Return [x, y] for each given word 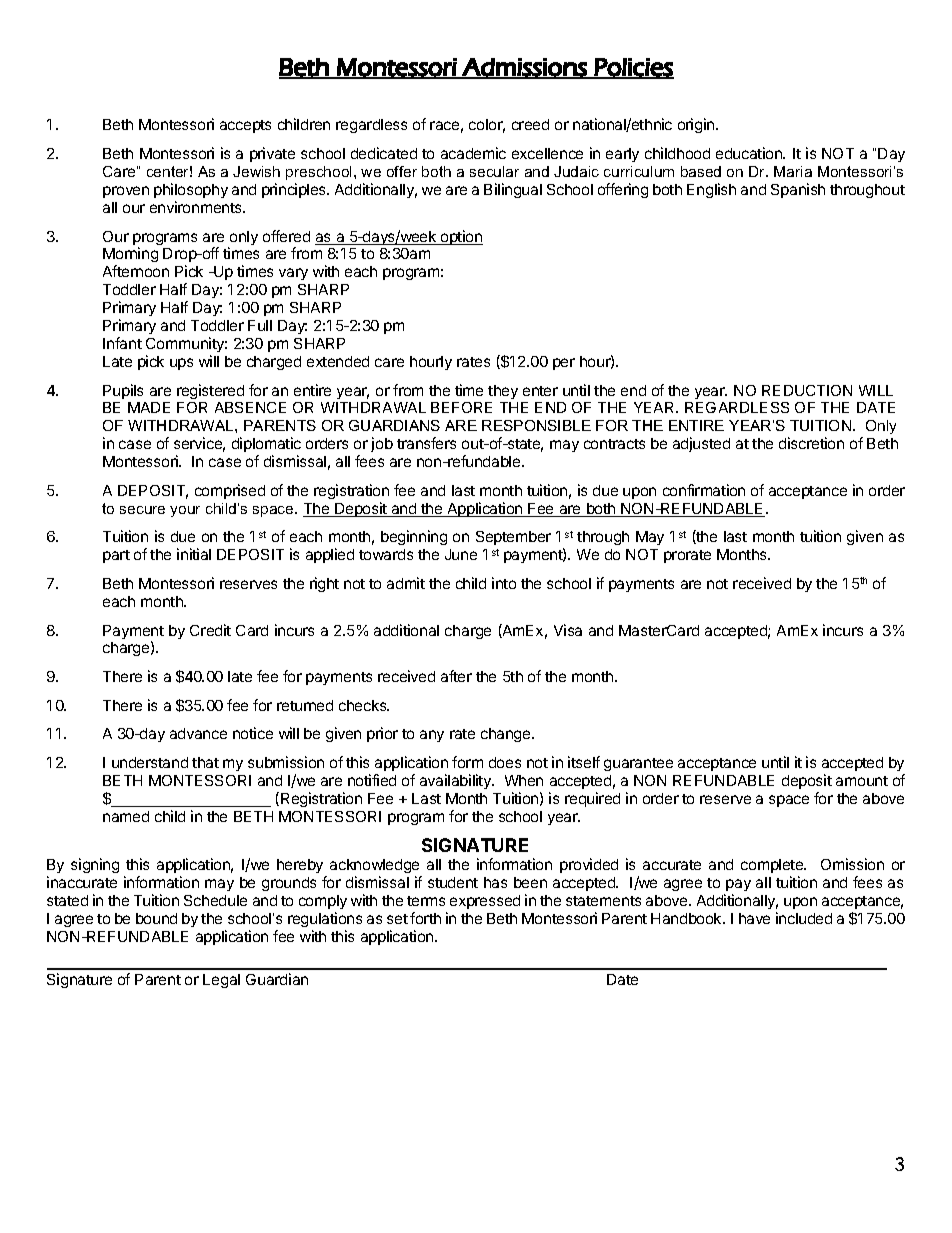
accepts [245, 126]
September [513, 538]
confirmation [704, 490]
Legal [221, 981]
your [185, 511]
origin [697, 125]
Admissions [524, 68]
